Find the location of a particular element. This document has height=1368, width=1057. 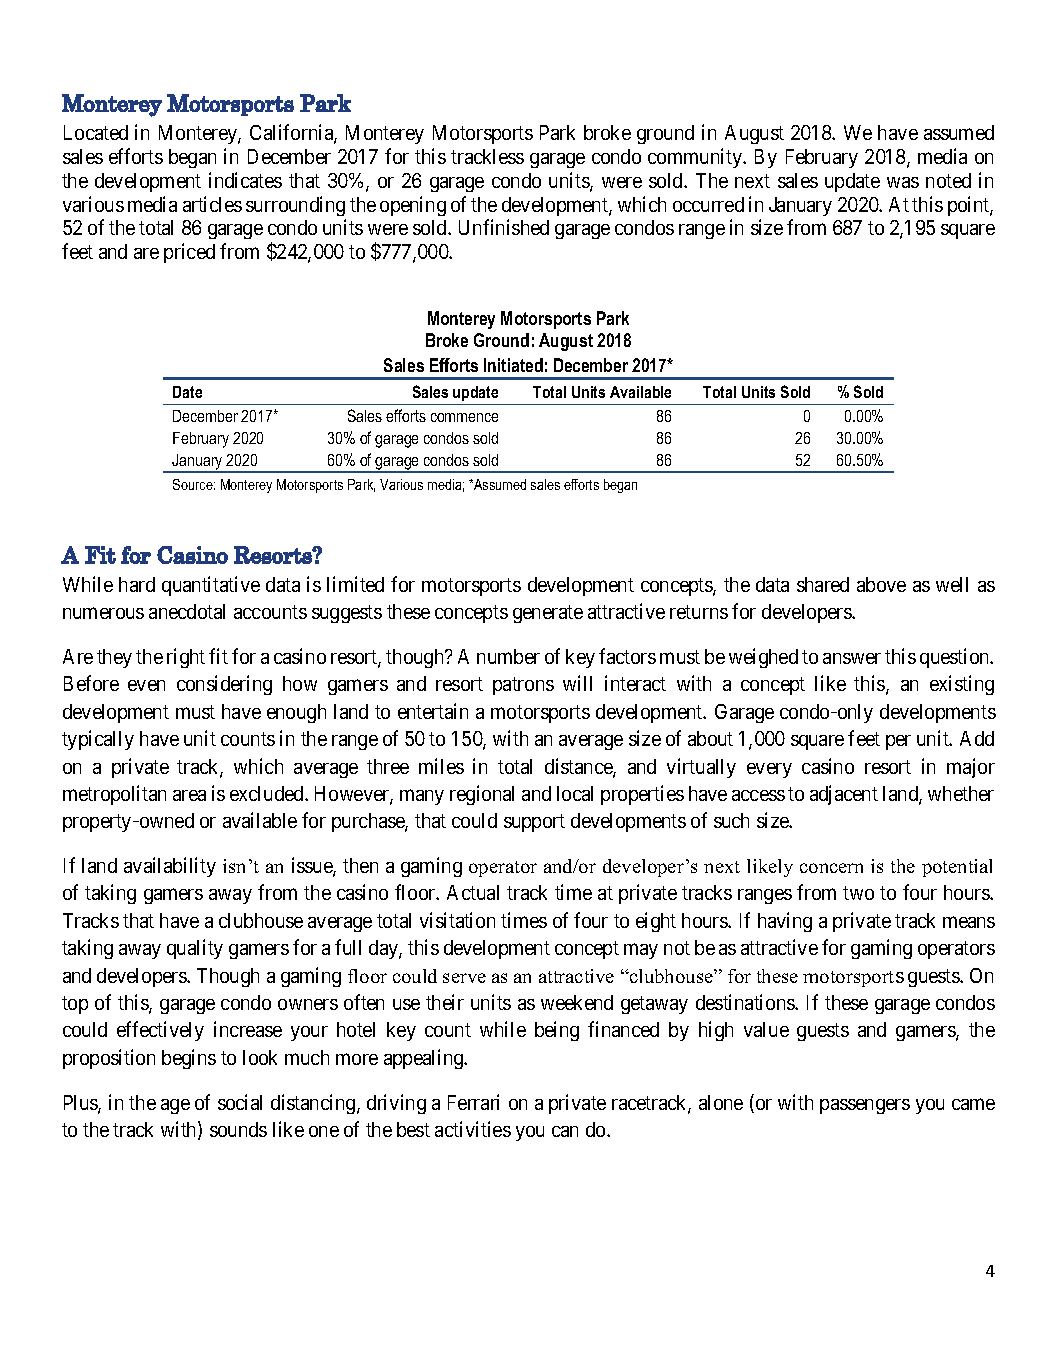

Actual is located at coordinates (473, 892).
